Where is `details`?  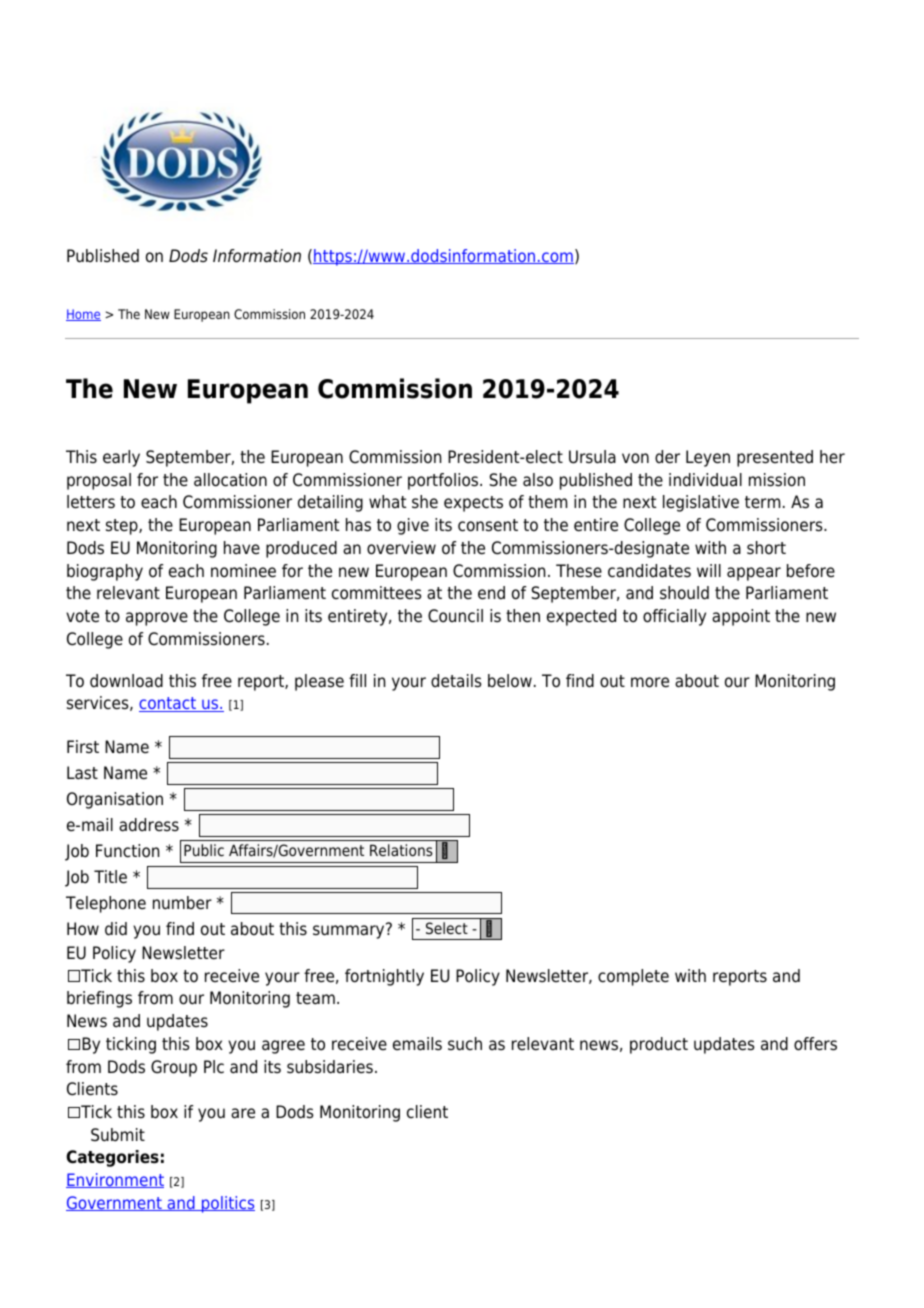
details is located at coordinates (456, 681).
